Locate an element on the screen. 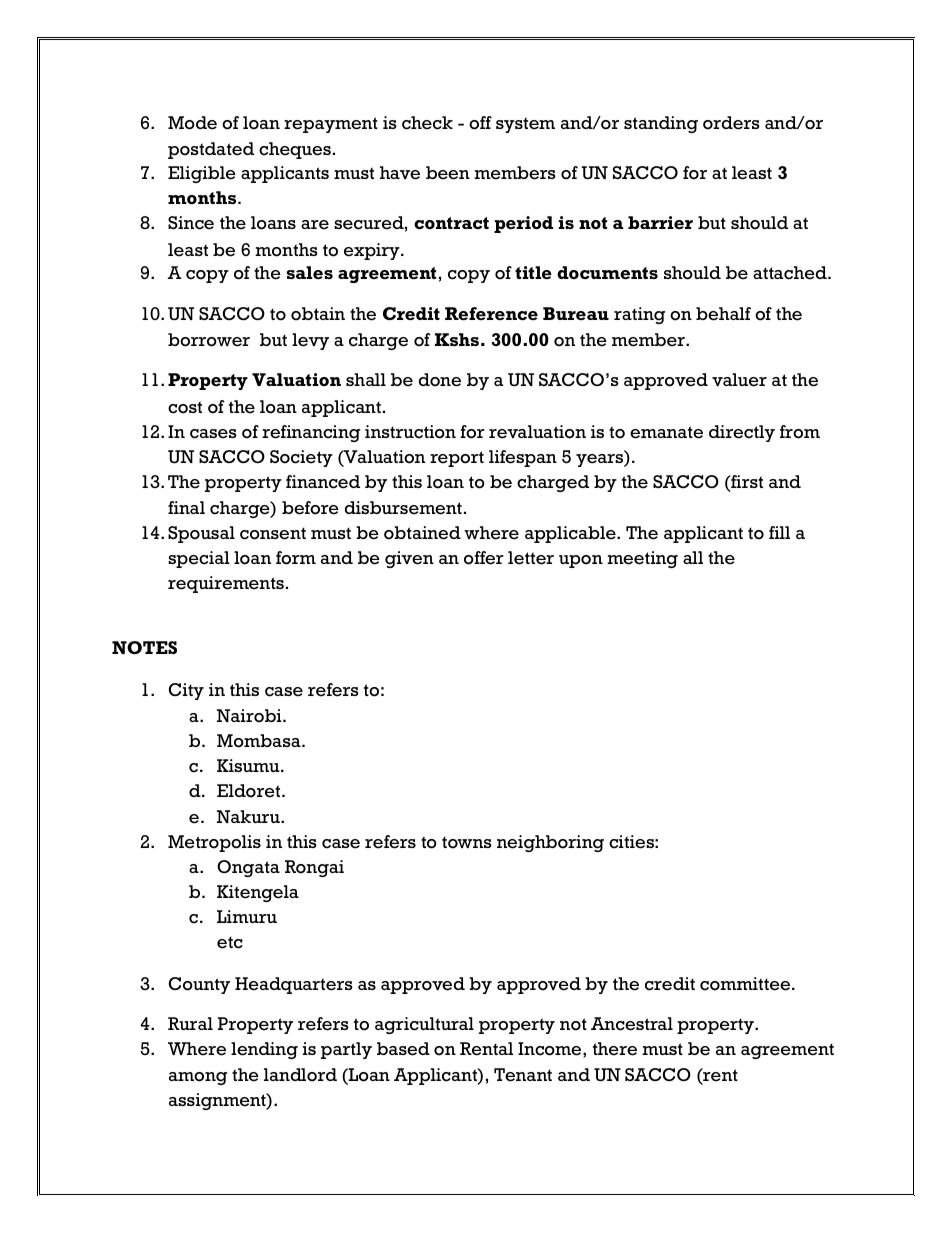 Image resolution: width=952 pixels, height=1233 pixels. Ancestral is located at coordinates (632, 1024).
